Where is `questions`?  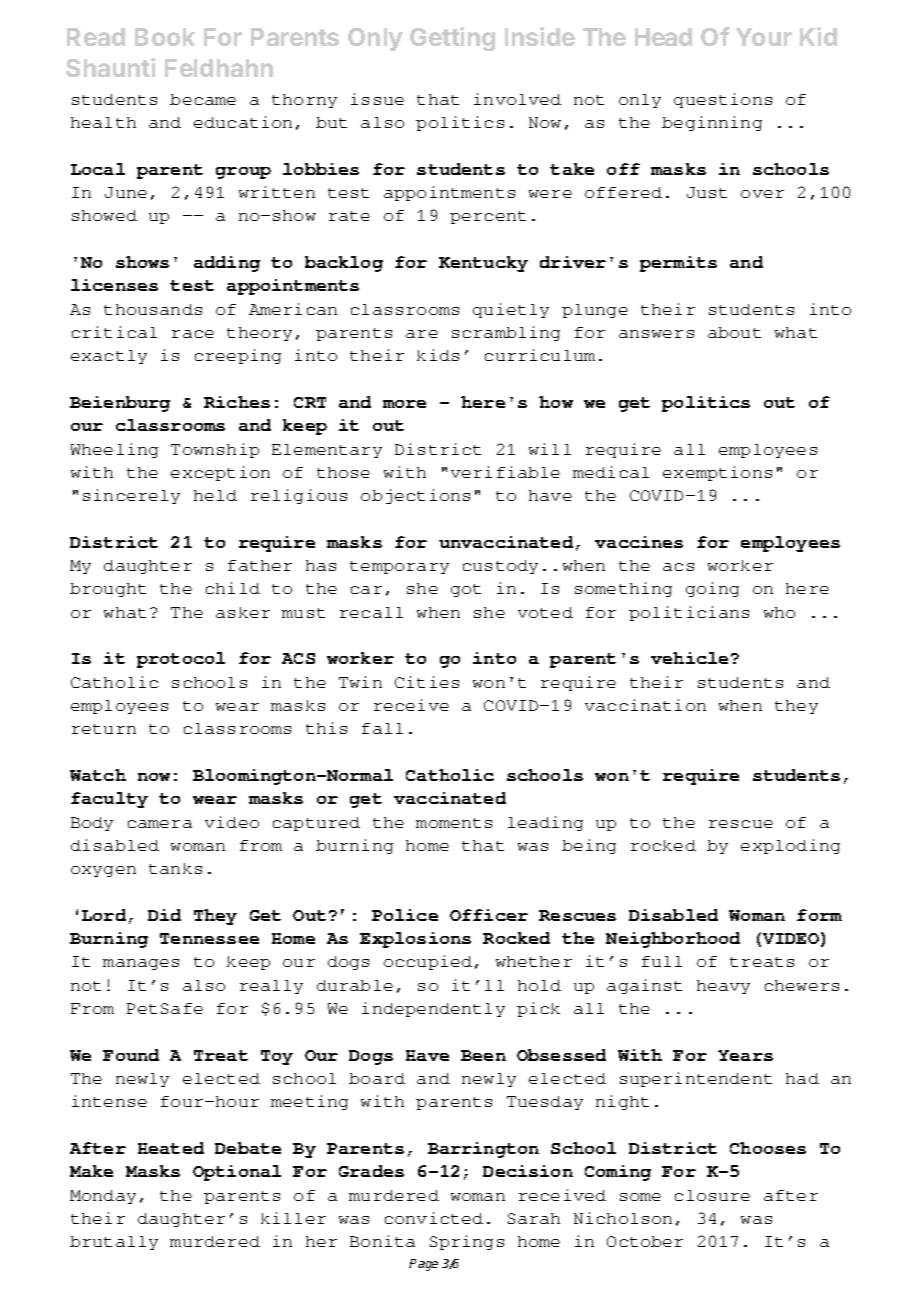 questions is located at coordinates (723, 100).
